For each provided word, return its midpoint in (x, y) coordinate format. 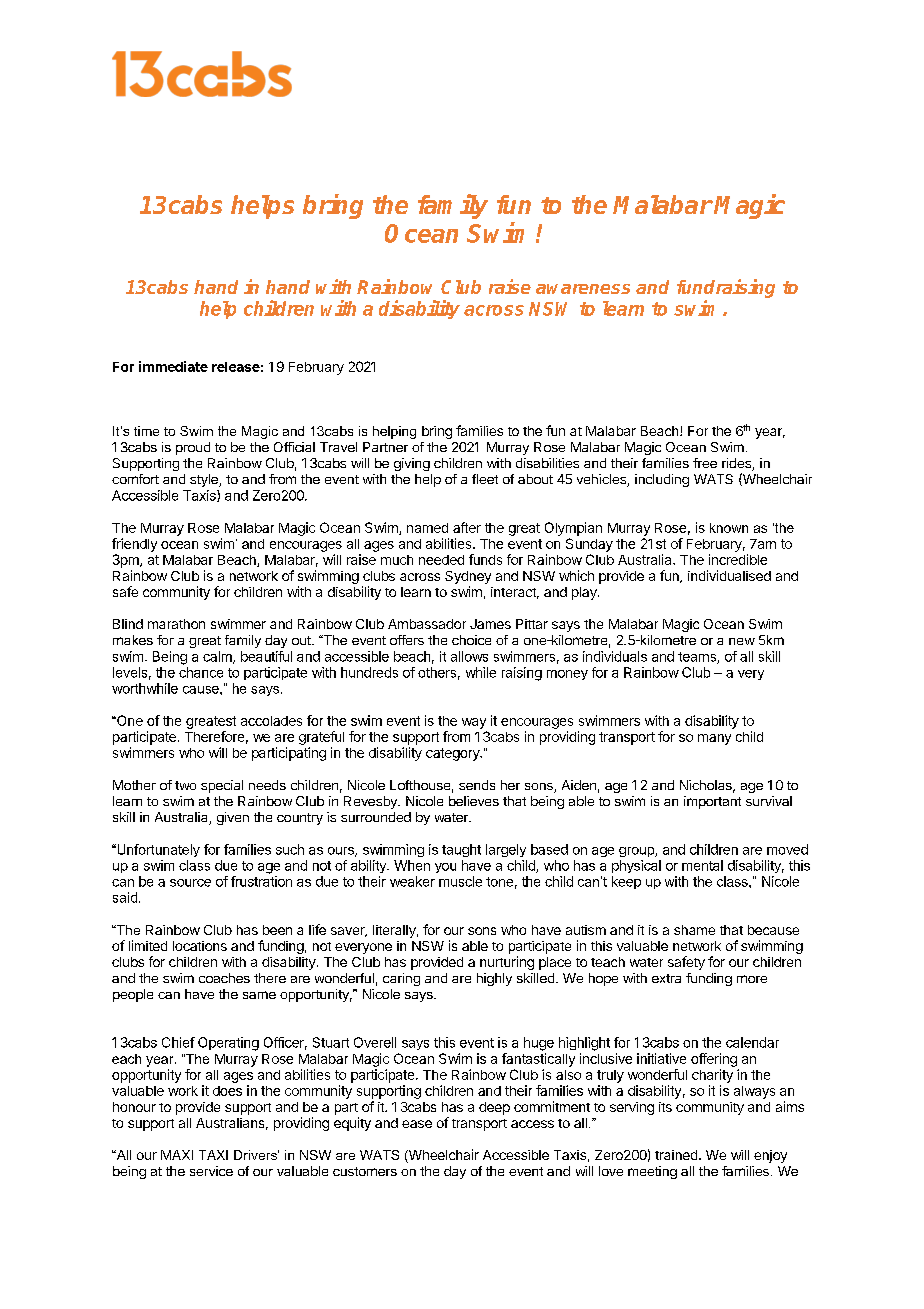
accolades (271, 721)
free (705, 463)
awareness (583, 289)
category (453, 754)
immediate (173, 366)
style (205, 480)
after (467, 527)
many (714, 739)
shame (694, 930)
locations (200, 946)
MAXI (177, 1155)
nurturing (507, 963)
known (729, 528)
